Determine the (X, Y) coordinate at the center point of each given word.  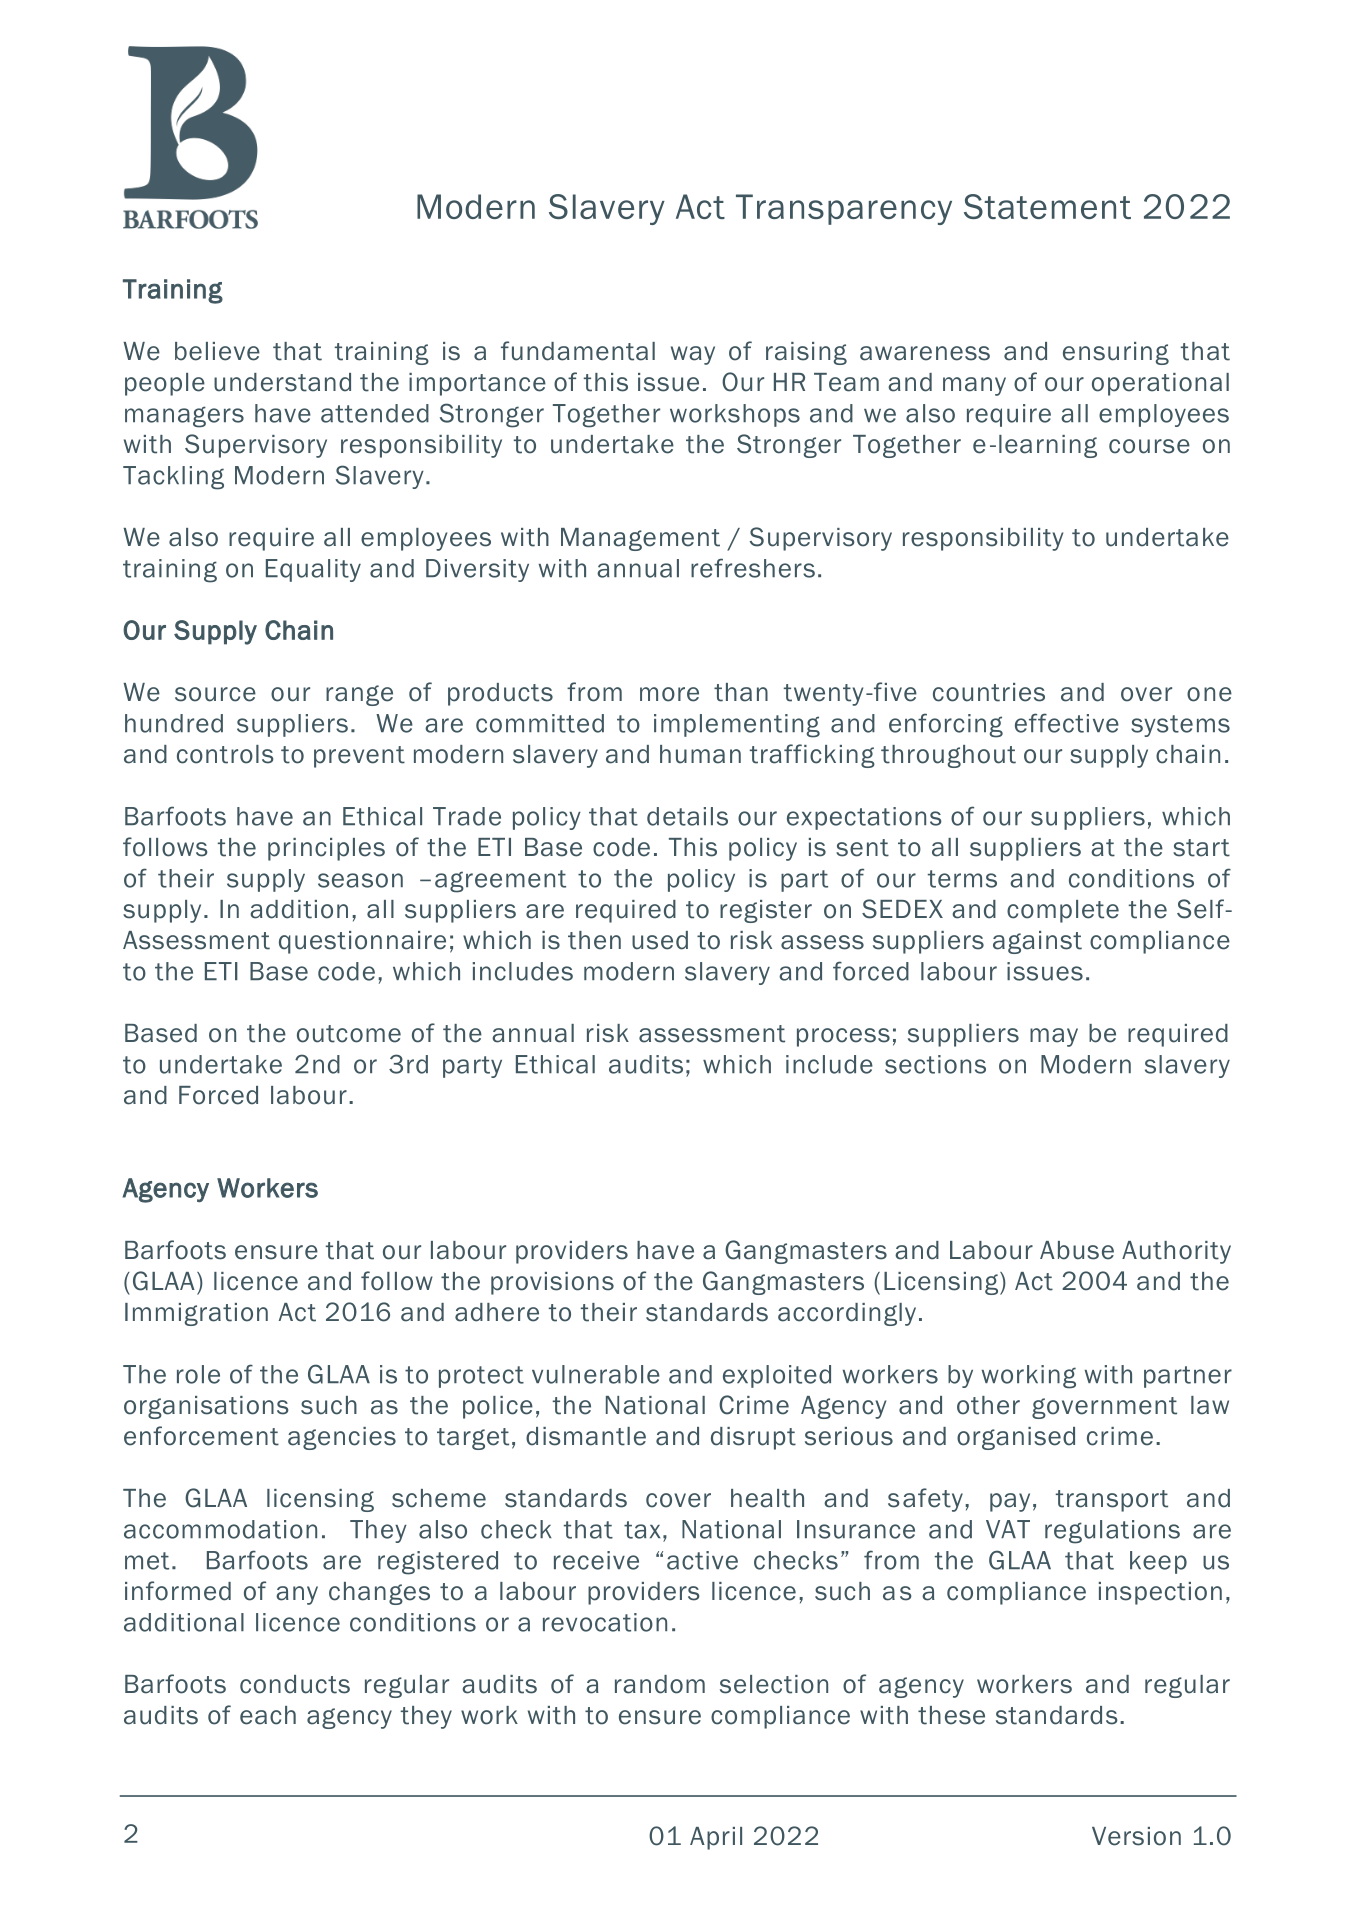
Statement (1047, 206)
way (693, 355)
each (268, 1715)
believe (217, 351)
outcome (349, 1034)
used (660, 940)
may (1054, 1037)
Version (1136, 1836)
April (716, 1838)
